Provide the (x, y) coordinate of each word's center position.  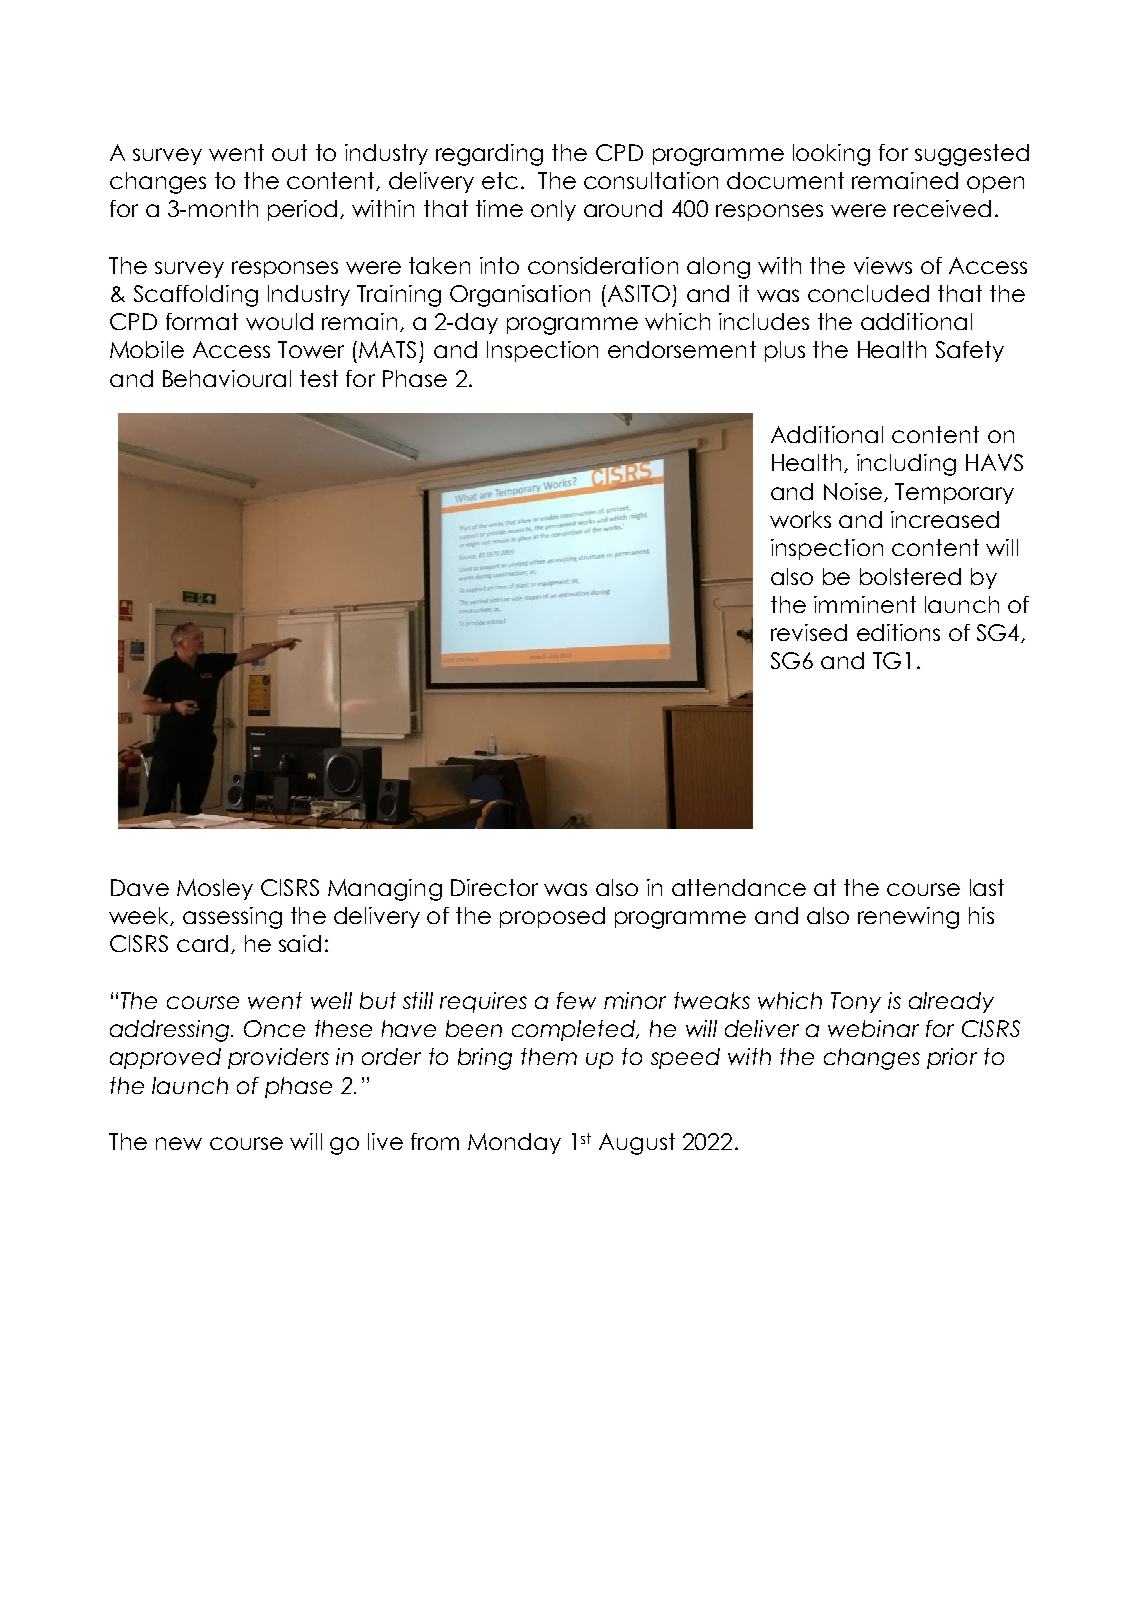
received (942, 208)
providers (278, 1058)
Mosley (215, 889)
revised (809, 632)
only (553, 210)
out (289, 152)
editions (898, 632)
